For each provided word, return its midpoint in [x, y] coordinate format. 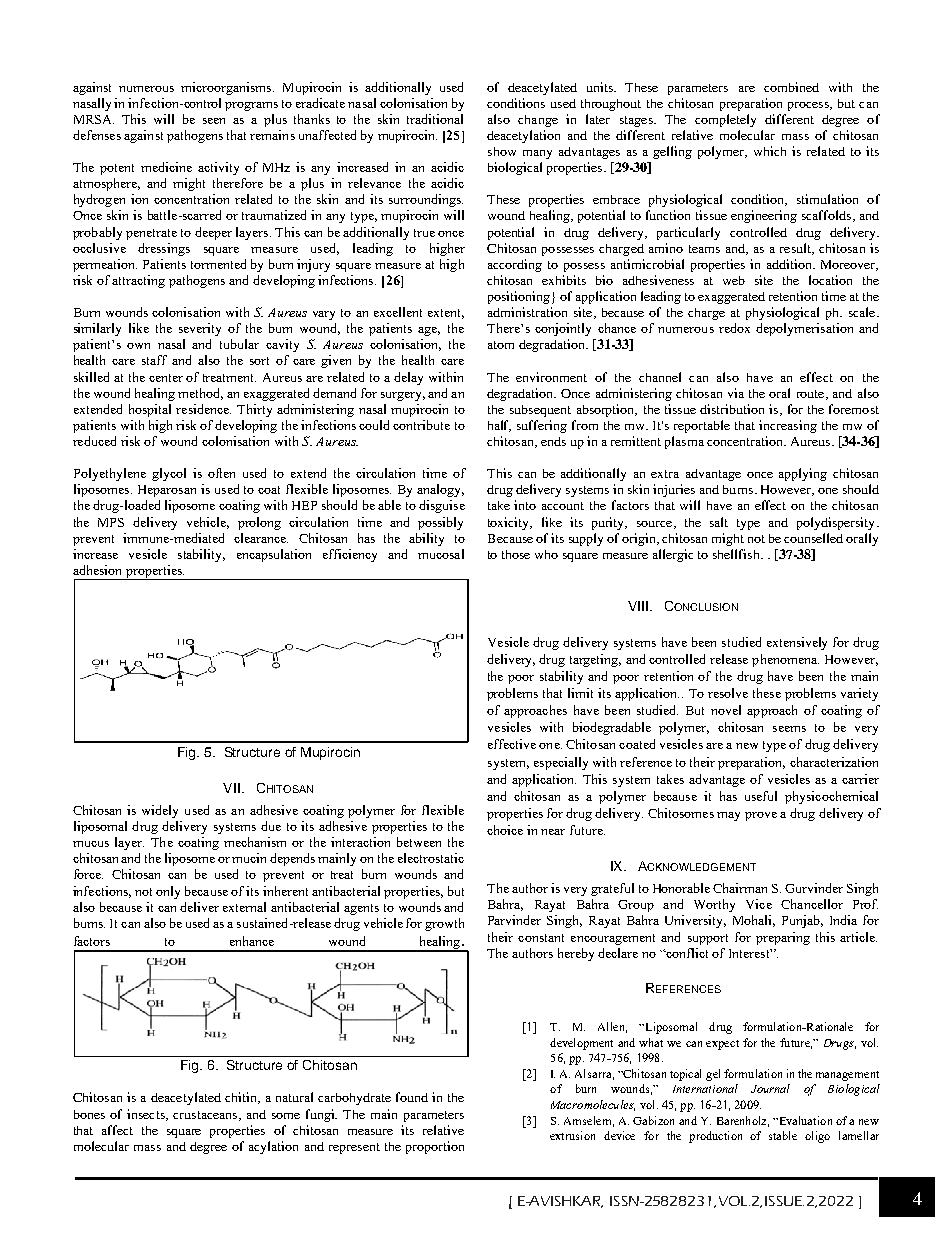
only [168, 892]
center [166, 378]
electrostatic [431, 858]
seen [214, 121]
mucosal [441, 554]
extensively [797, 643]
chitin [242, 1098]
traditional [435, 119]
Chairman [740, 888]
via [736, 393]
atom [501, 345]
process [809, 106]
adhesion [97, 570]
